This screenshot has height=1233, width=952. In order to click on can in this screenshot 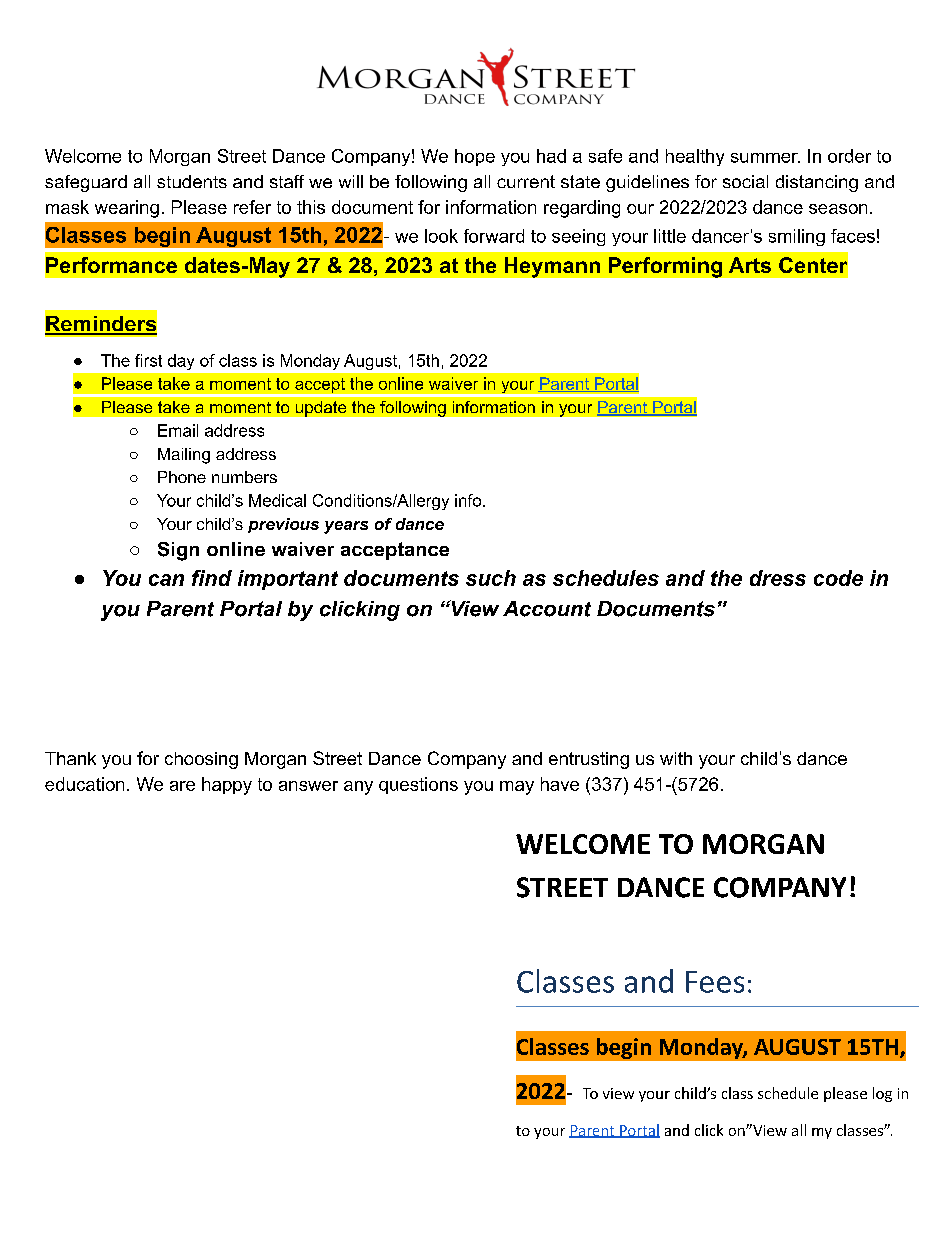, I will do `click(166, 580)`.
